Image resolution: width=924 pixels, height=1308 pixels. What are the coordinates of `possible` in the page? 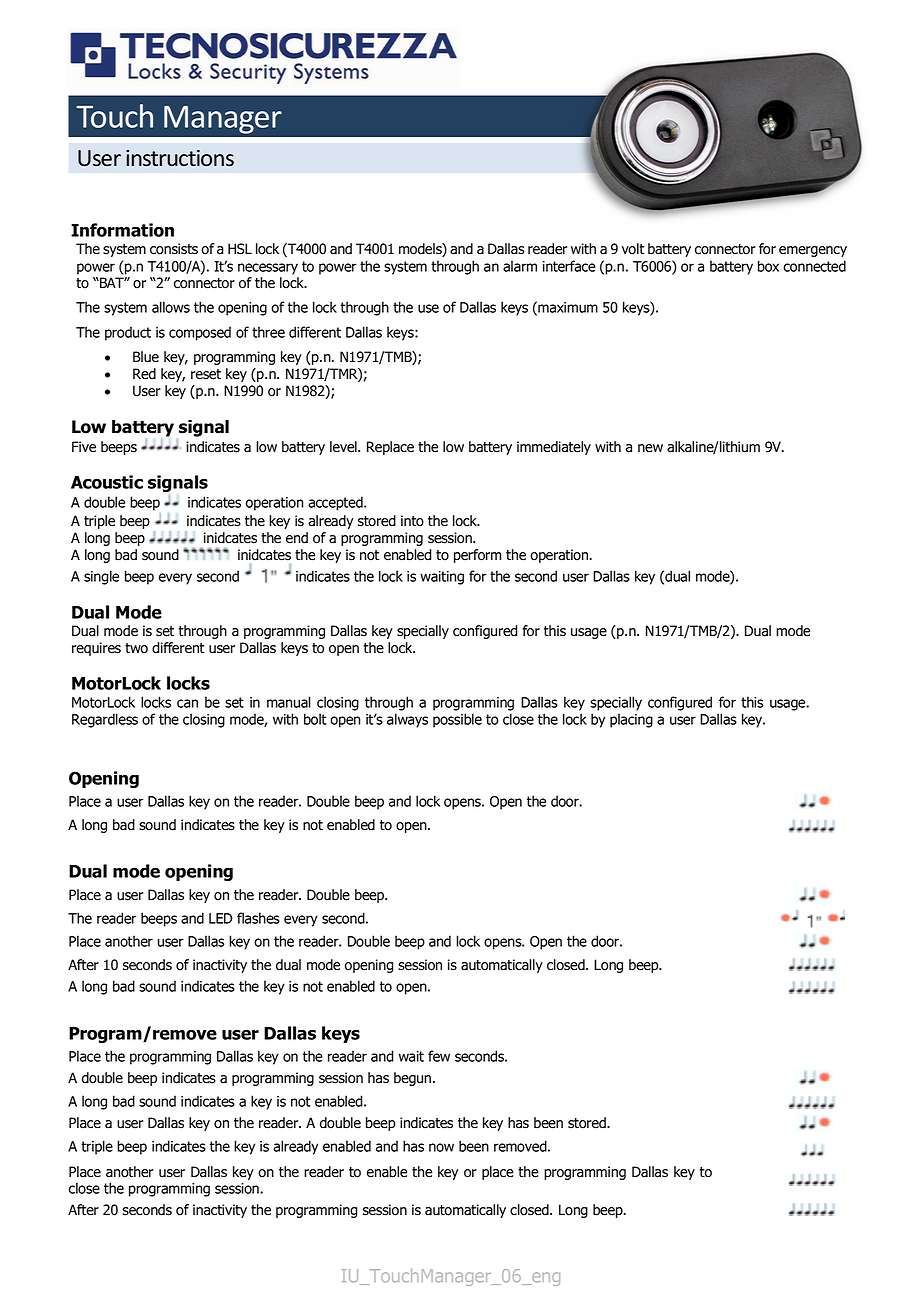 It's located at (457, 720).
